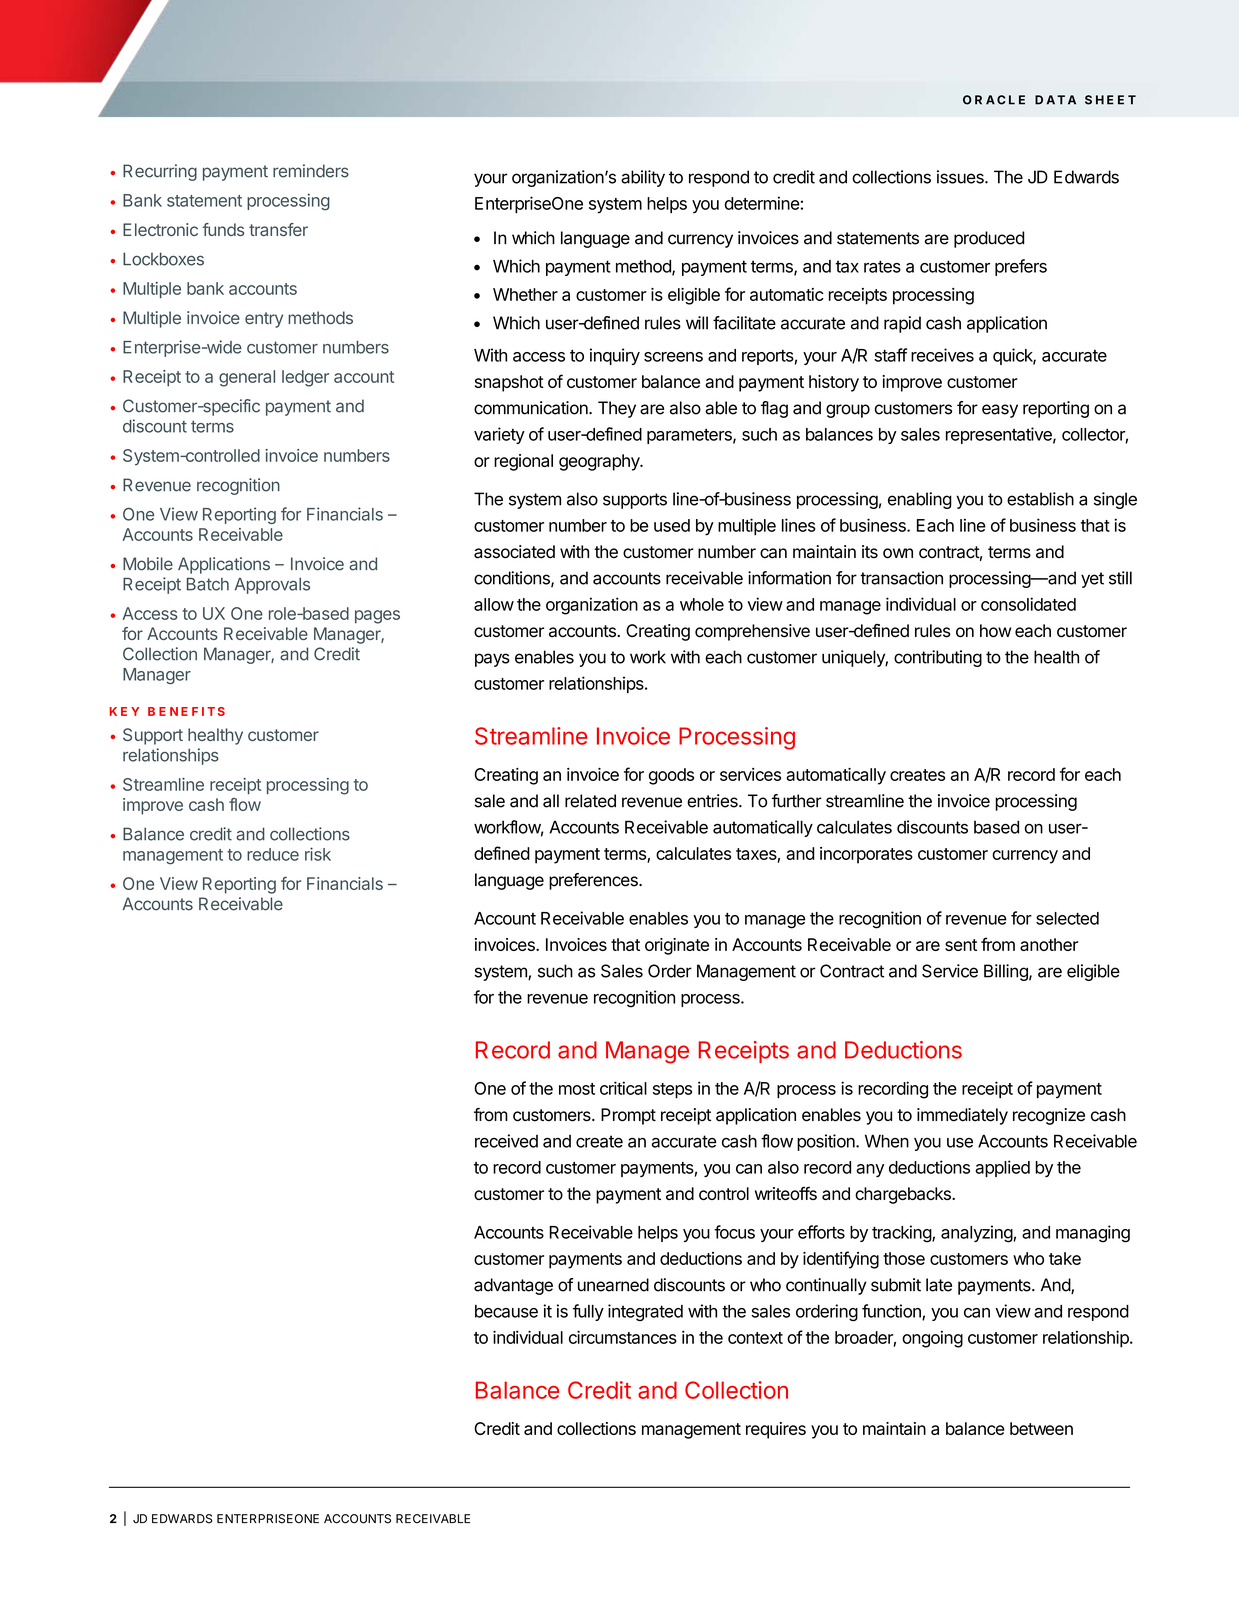  I want to click on because, so click(506, 1311).
